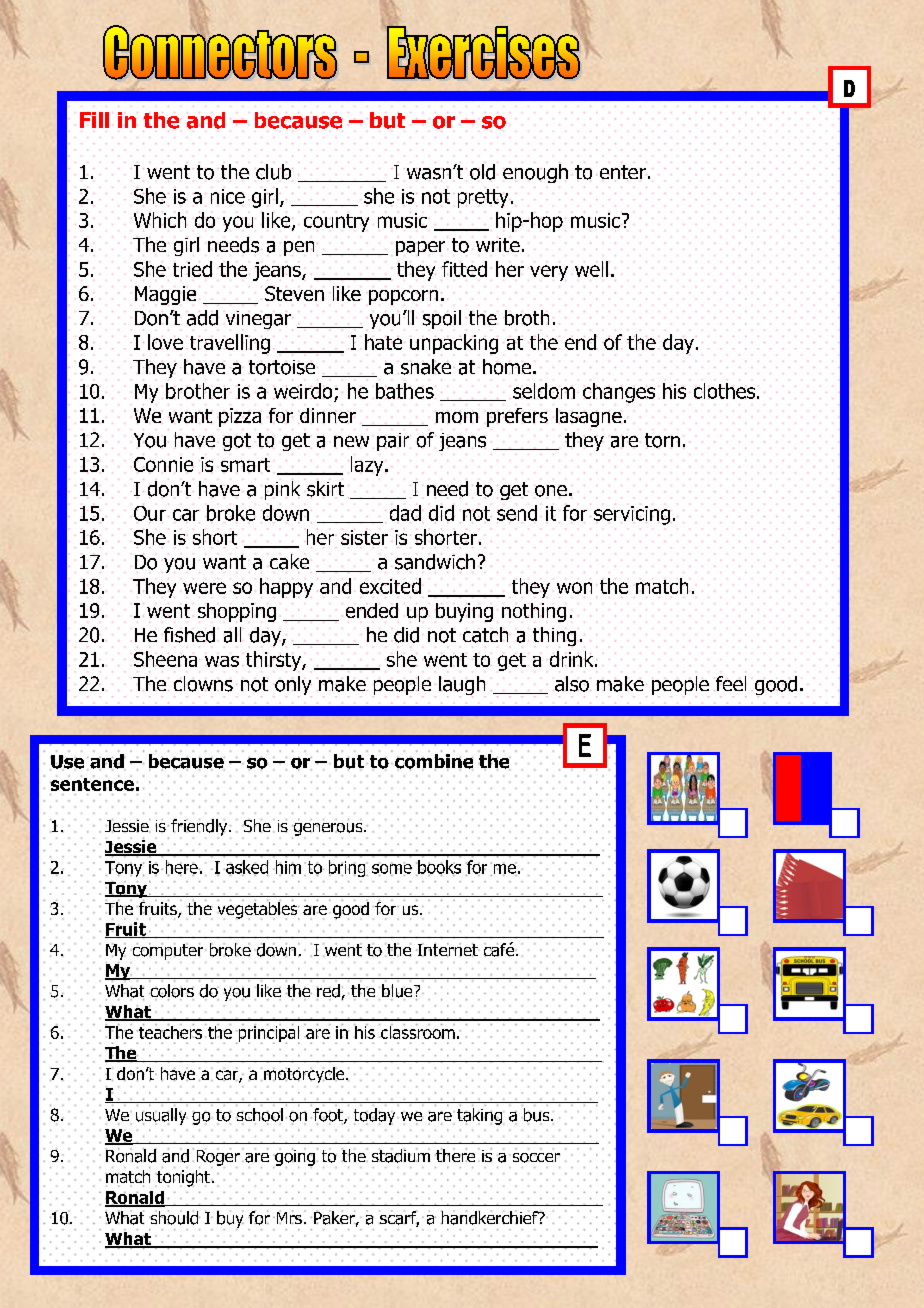  Describe the element at coordinates (623, 172) in the page. I see `enter` at that location.
